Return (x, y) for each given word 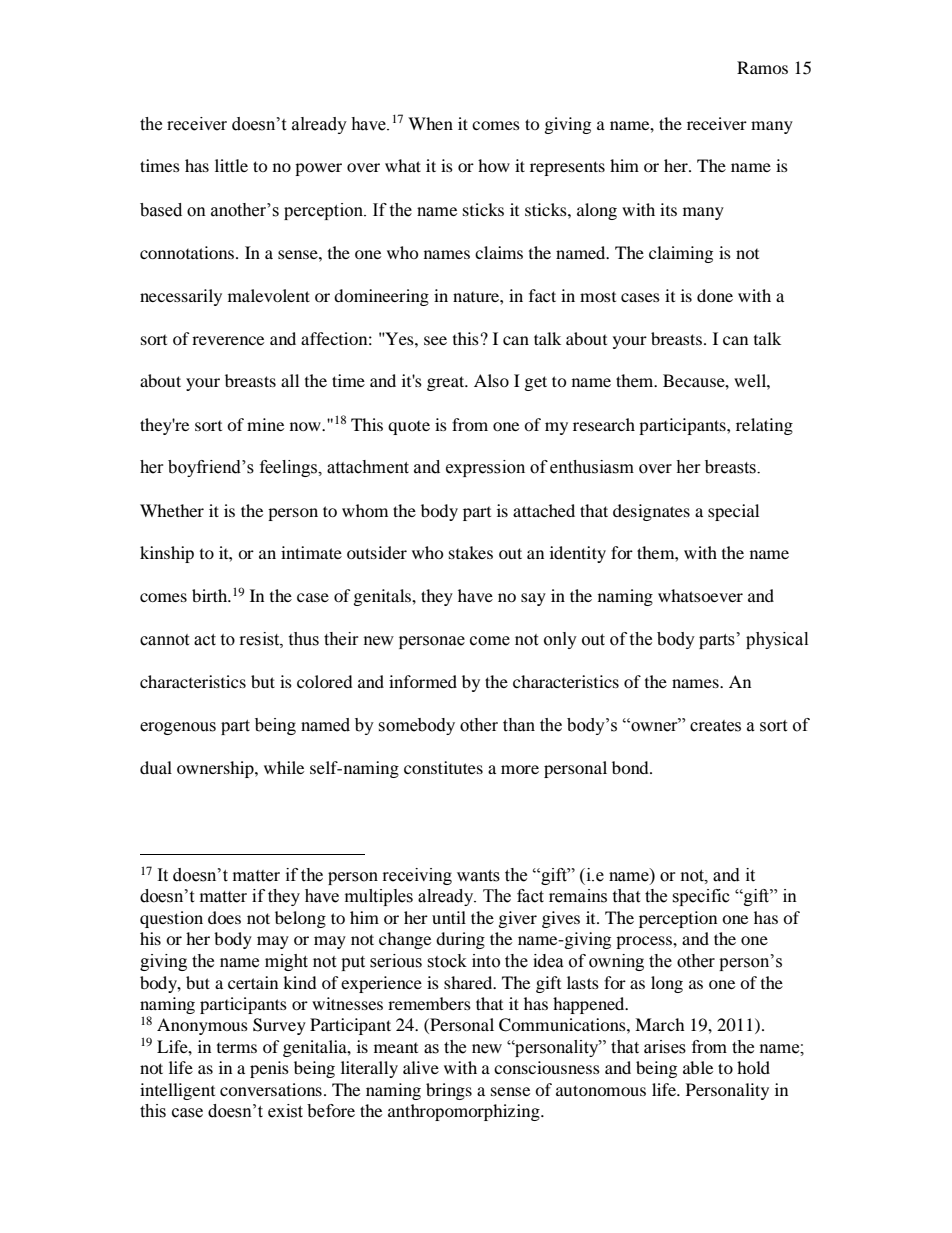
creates (715, 726)
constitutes (443, 767)
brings (449, 1091)
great (447, 383)
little (231, 165)
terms (237, 1048)
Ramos (762, 67)
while (284, 767)
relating (764, 426)
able (698, 1067)
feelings (290, 468)
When (430, 123)
